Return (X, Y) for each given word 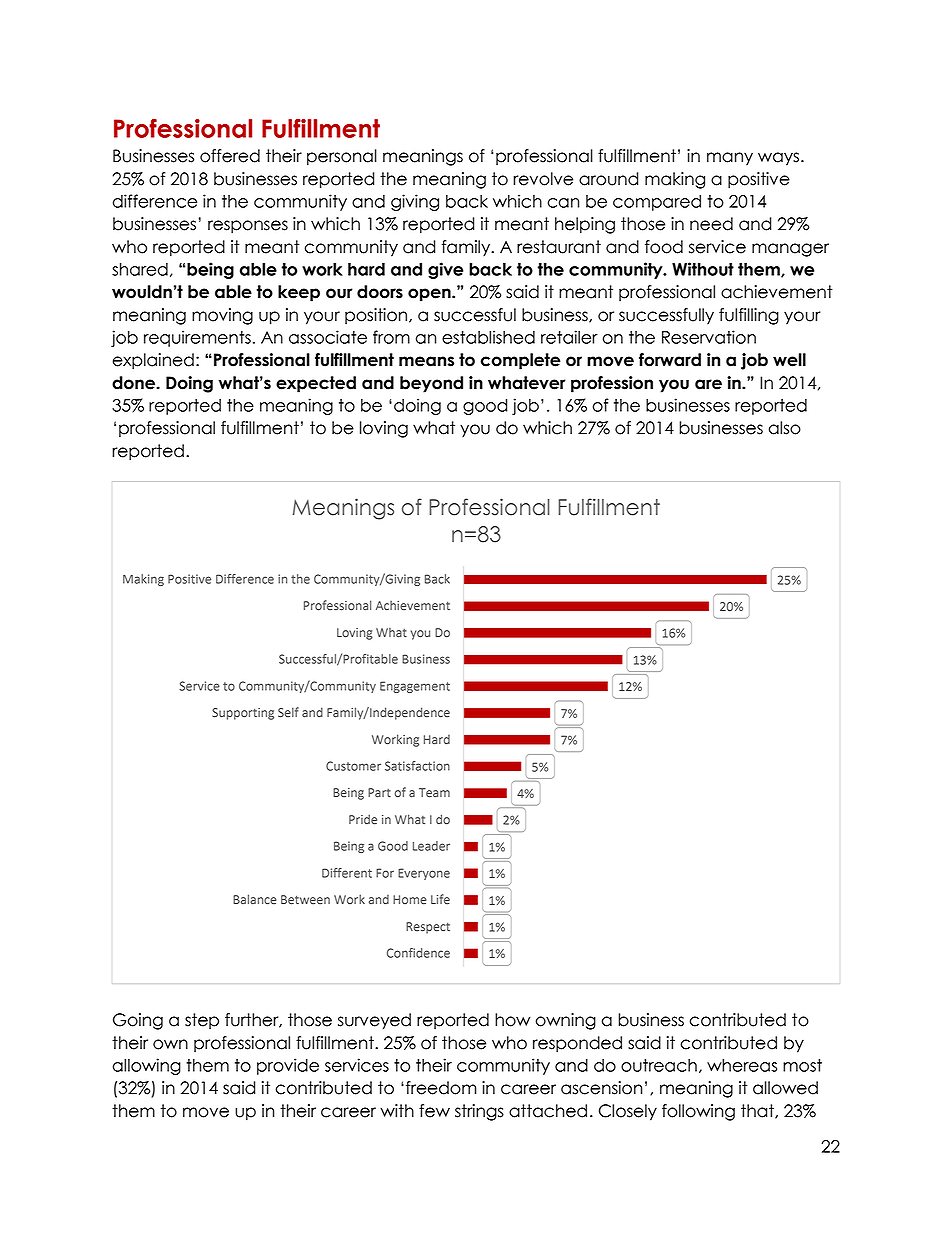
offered (230, 156)
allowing (147, 1066)
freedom (441, 1088)
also (785, 428)
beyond (431, 384)
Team (434, 793)
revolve (543, 179)
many (730, 159)
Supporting (243, 714)
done (134, 383)
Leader (431, 846)
